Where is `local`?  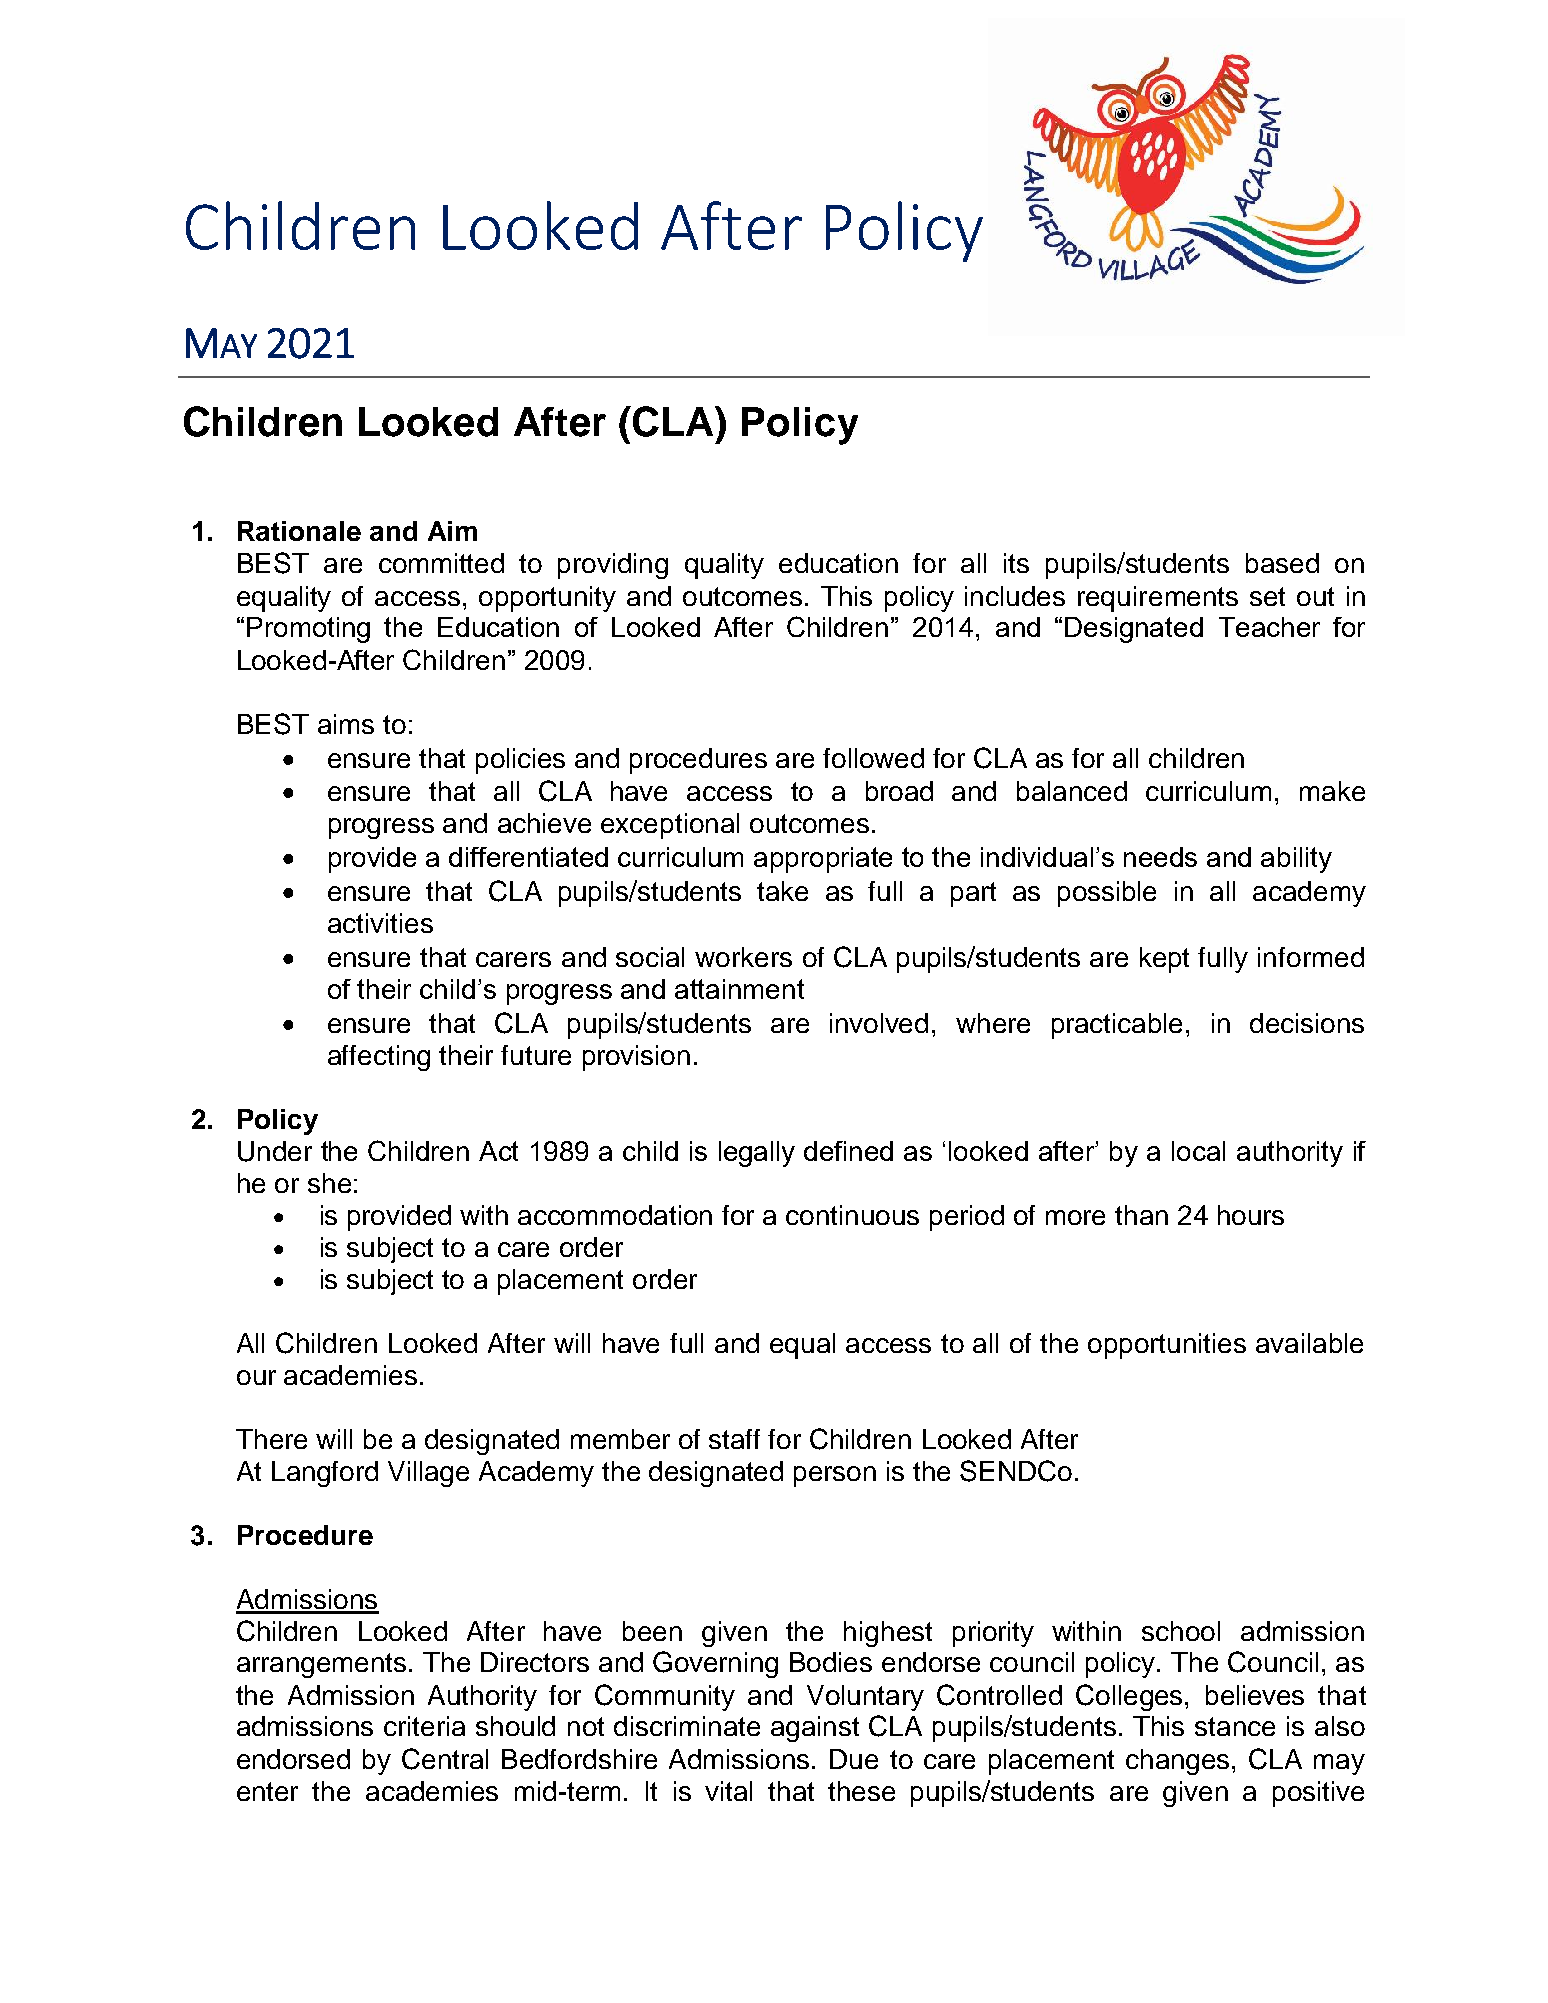
local is located at coordinates (1198, 1151).
